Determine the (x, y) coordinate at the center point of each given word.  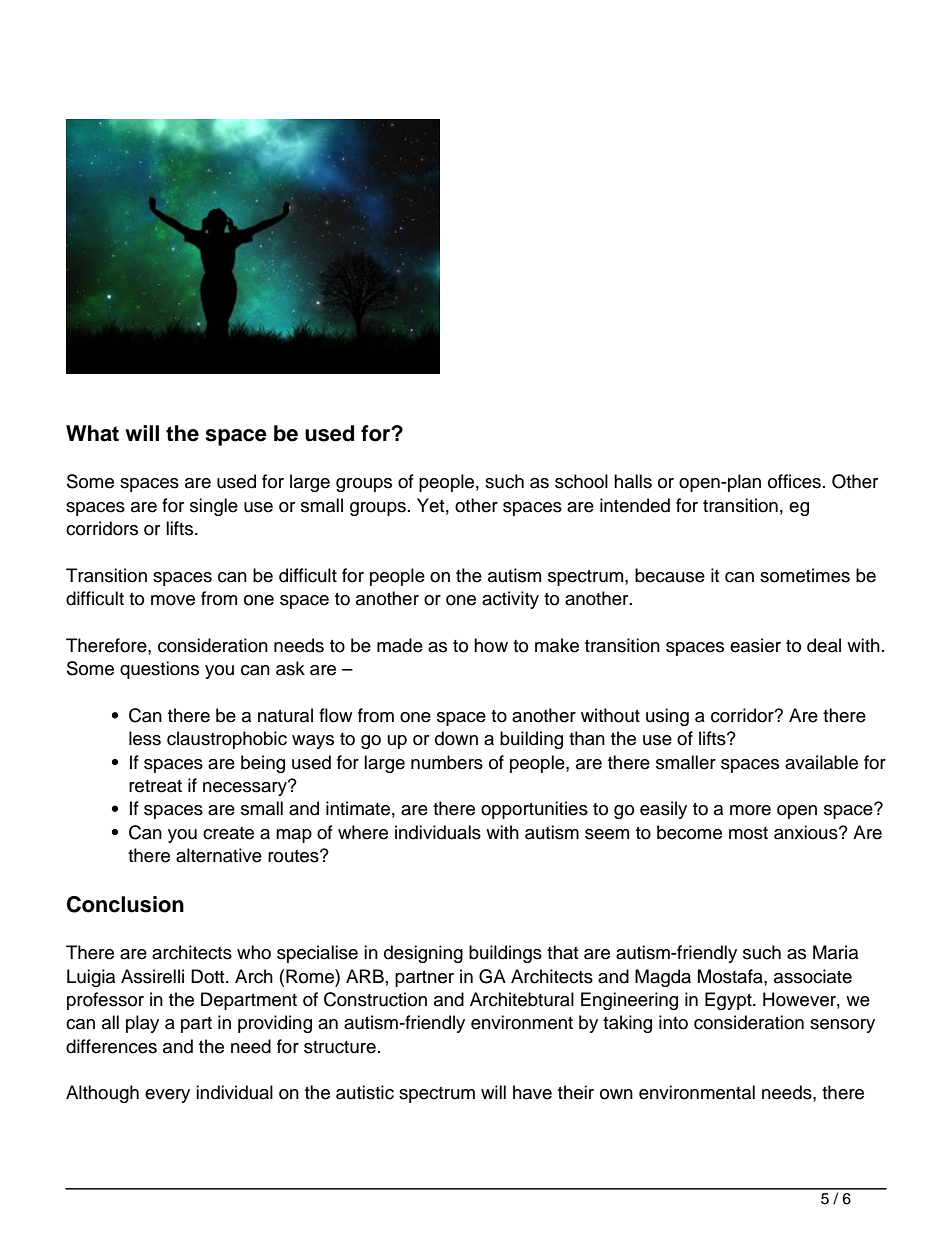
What (92, 433)
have (532, 1092)
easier (755, 645)
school (581, 481)
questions (159, 670)
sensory (842, 1026)
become (689, 832)
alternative (219, 855)
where (363, 832)
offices (794, 481)
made (400, 645)
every (167, 1096)
